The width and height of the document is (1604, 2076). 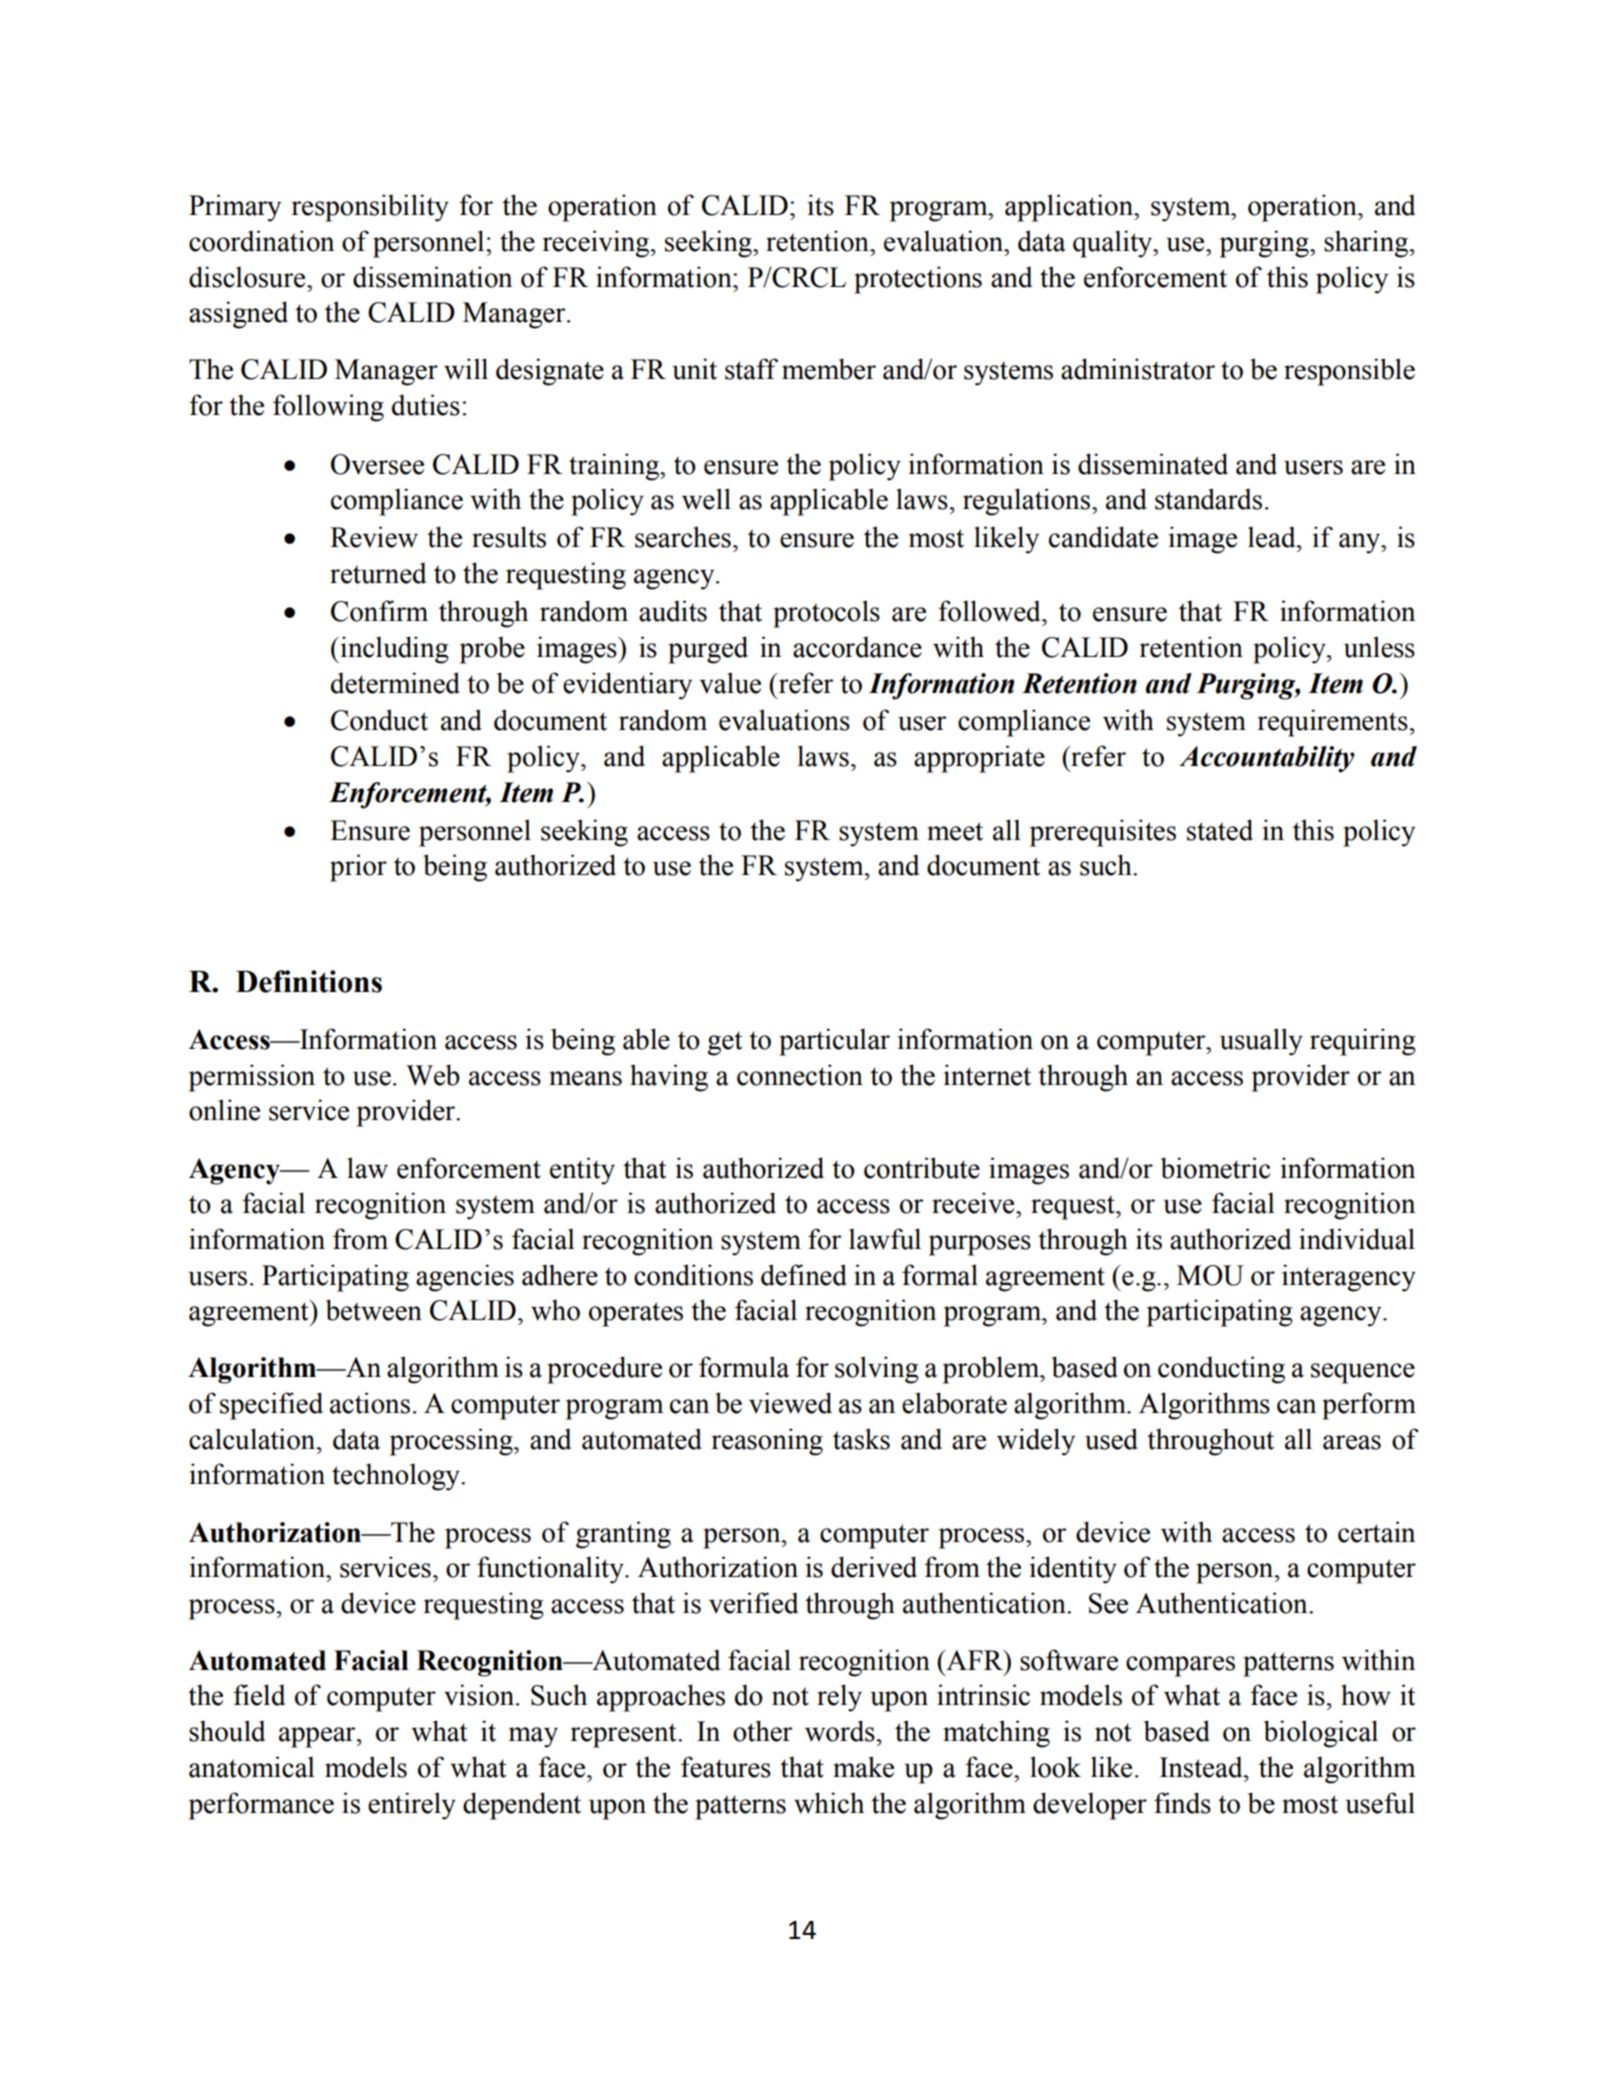 I want to click on determined, so click(x=395, y=683).
